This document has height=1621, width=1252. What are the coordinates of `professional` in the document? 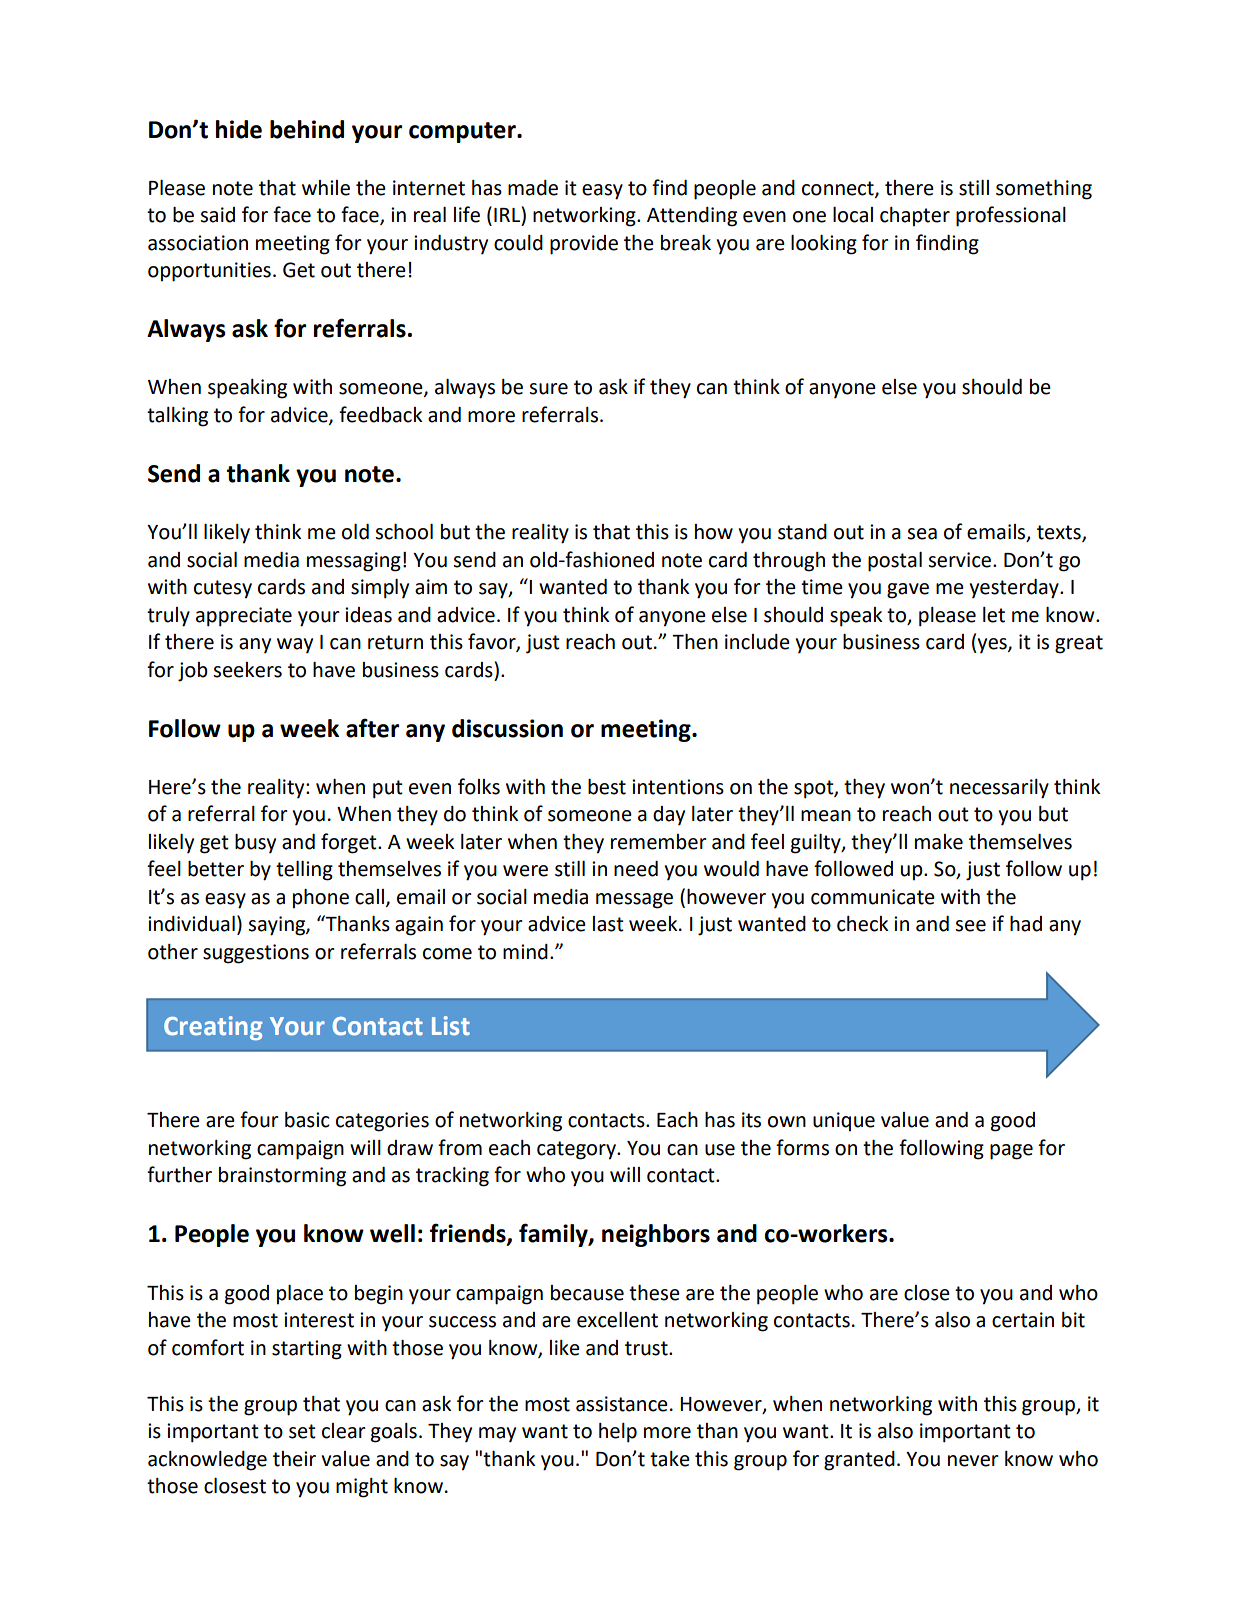 It's located at (1011, 216).
